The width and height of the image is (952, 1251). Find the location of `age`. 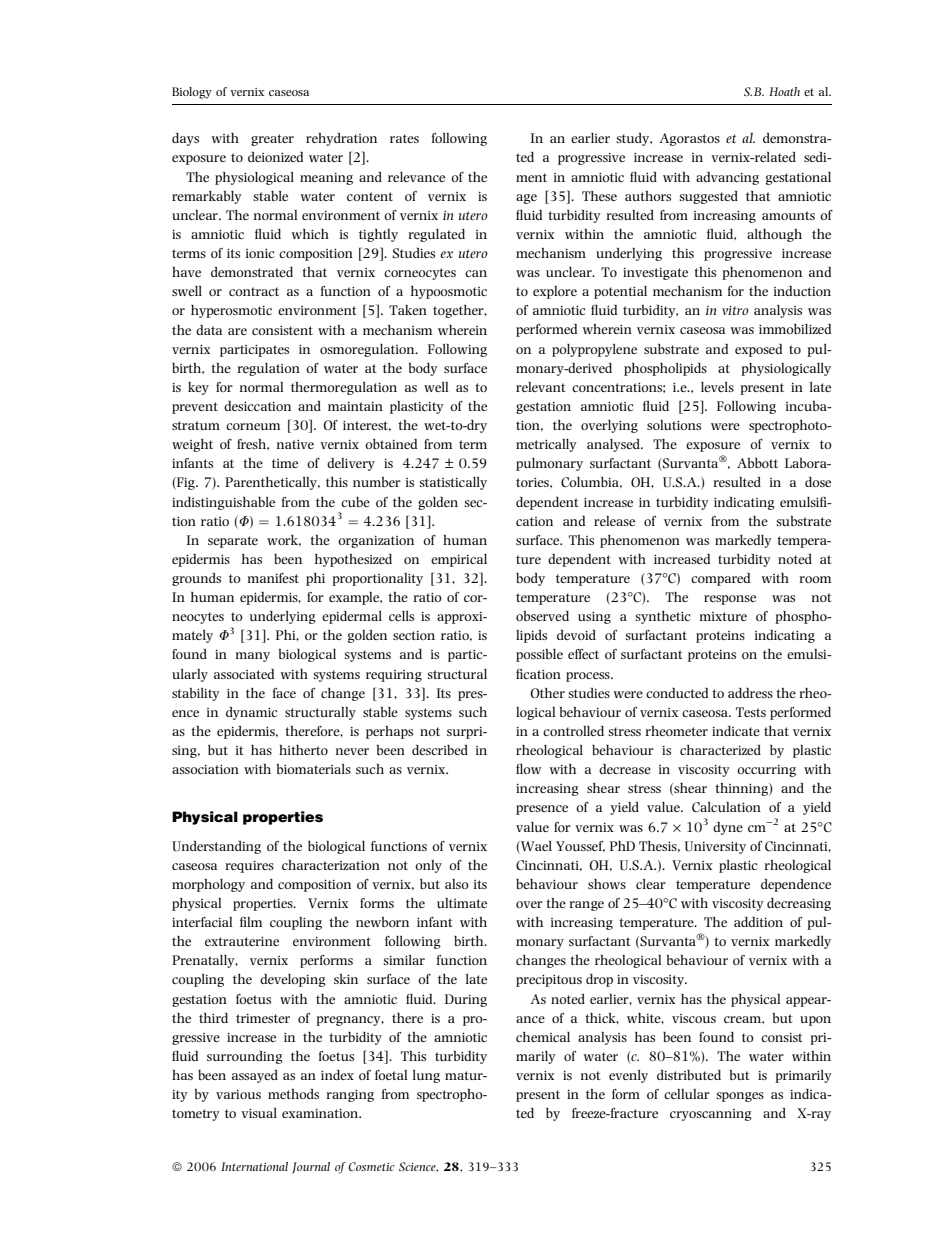

age is located at coordinates (526, 199).
